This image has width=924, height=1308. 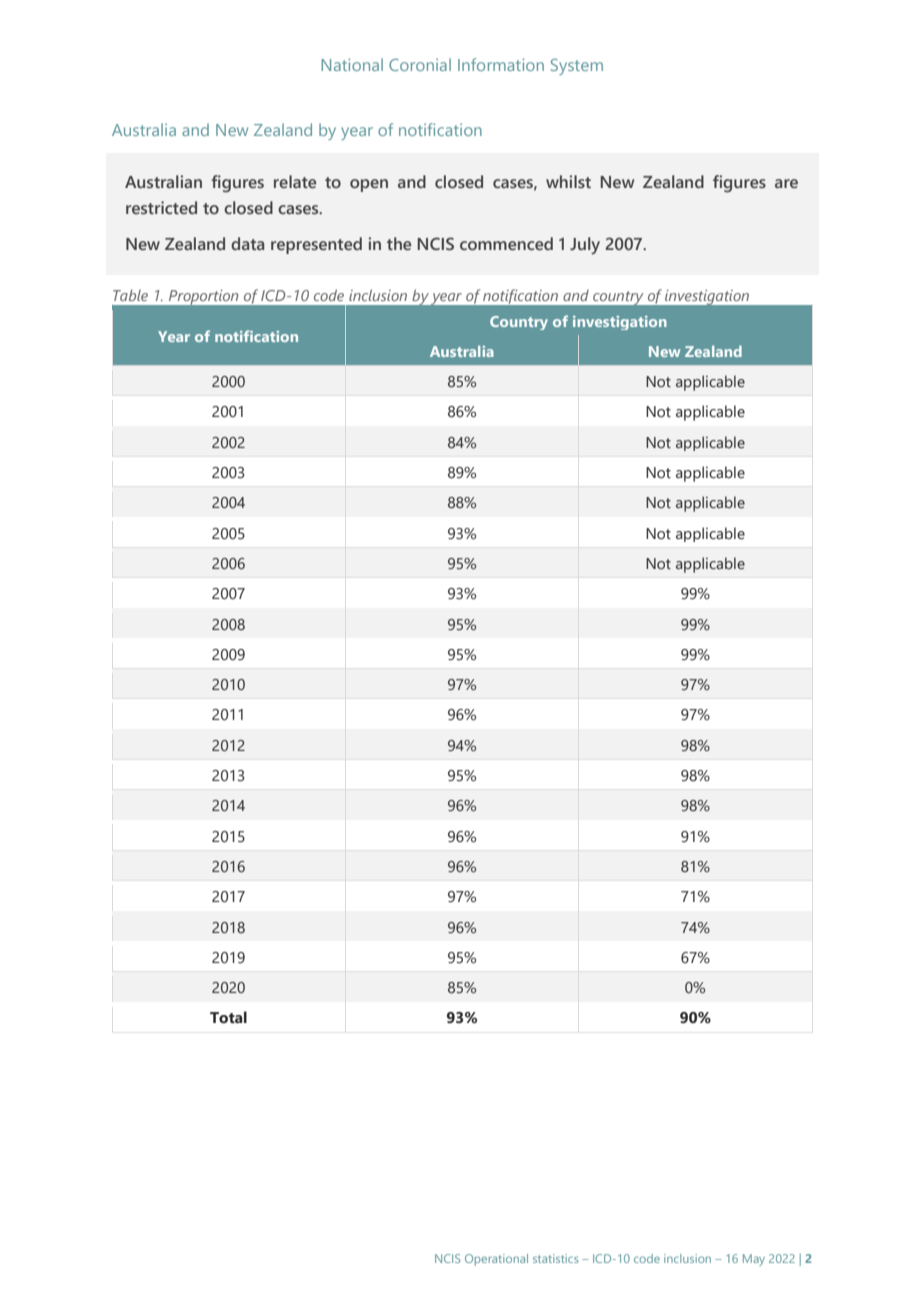 What do you see at coordinates (247, 244) in the image?
I see `data` at bounding box center [247, 244].
